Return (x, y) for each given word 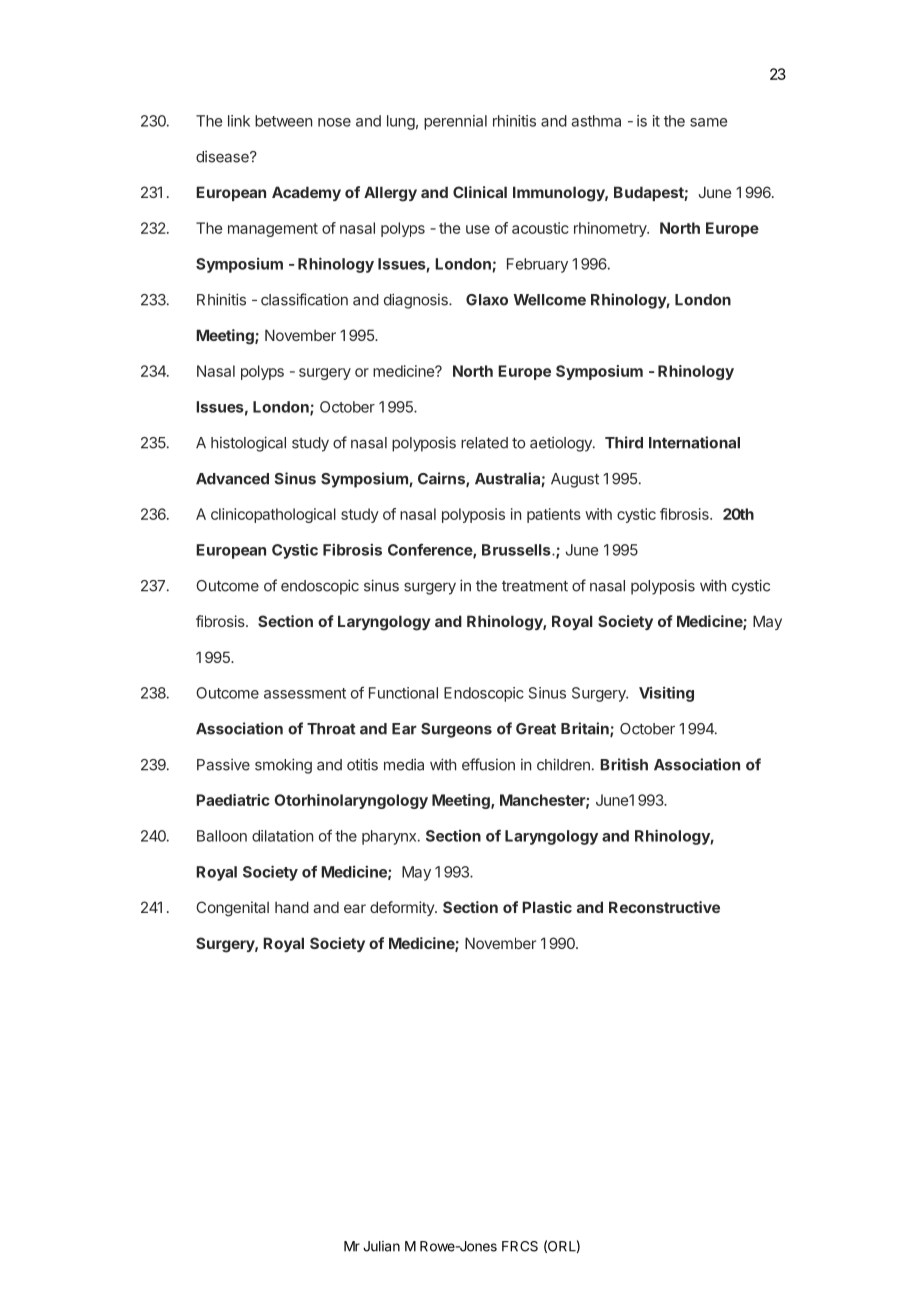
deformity (403, 908)
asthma (596, 121)
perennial (455, 122)
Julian (381, 1246)
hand (292, 907)
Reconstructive (664, 907)
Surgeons (456, 730)
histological (248, 444)
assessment (305, 693)
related (484, 443)
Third (624, 442)
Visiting (666, 694)
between (283, 121)
